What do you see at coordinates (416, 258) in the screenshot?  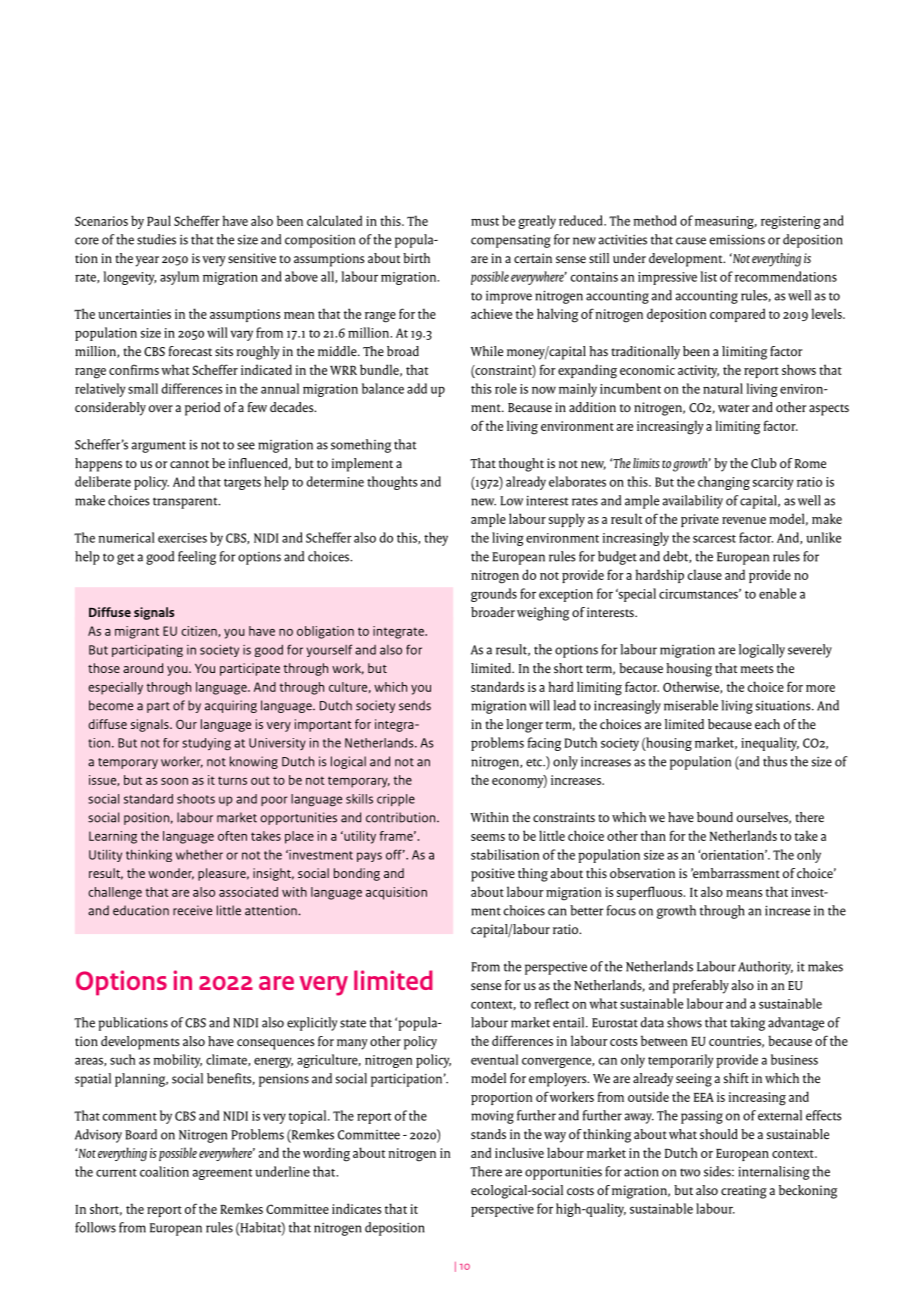 I see `birth` at bounding box center [416, 258].
